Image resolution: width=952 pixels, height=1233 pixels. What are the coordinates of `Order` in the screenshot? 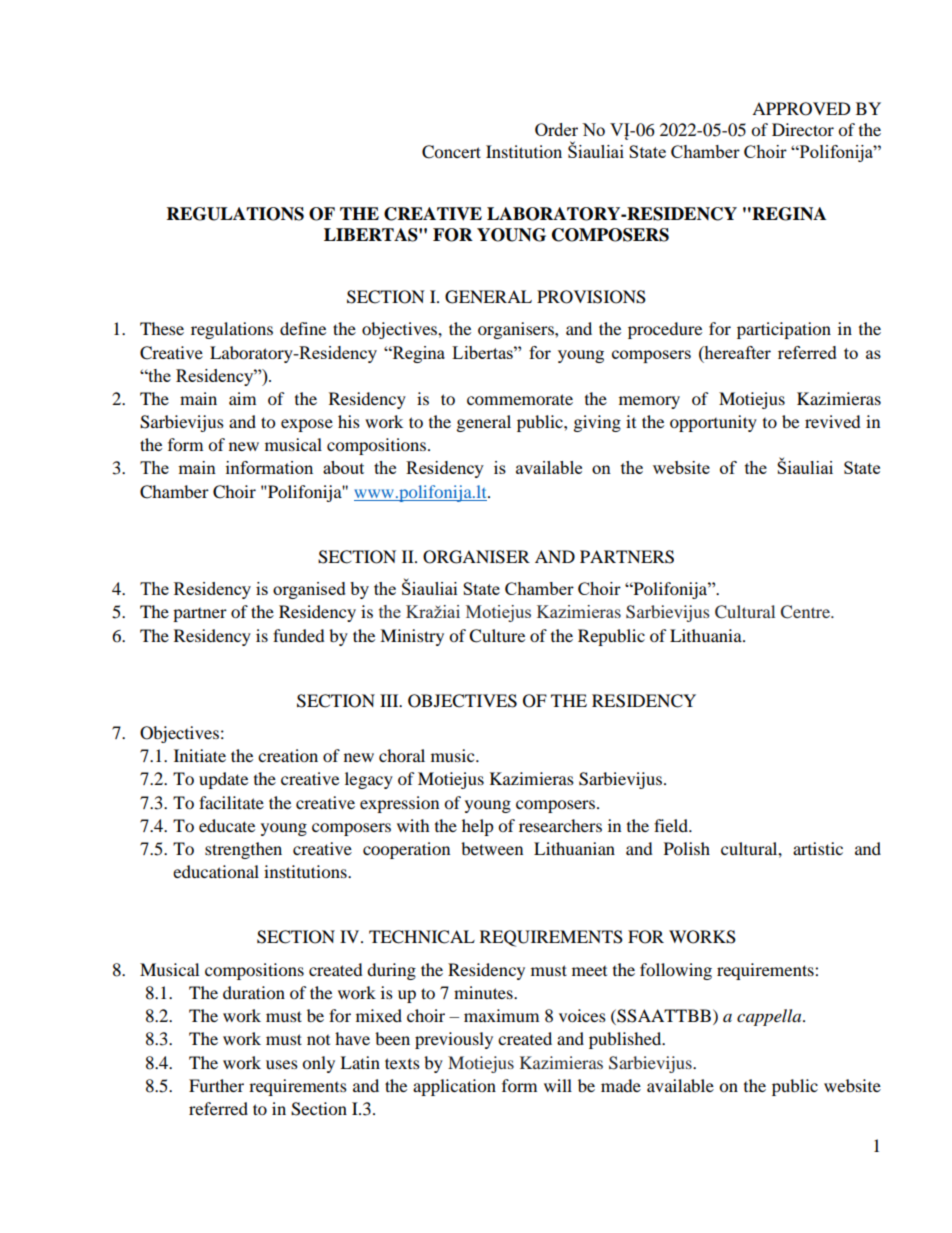 It's located at (556, 129).
